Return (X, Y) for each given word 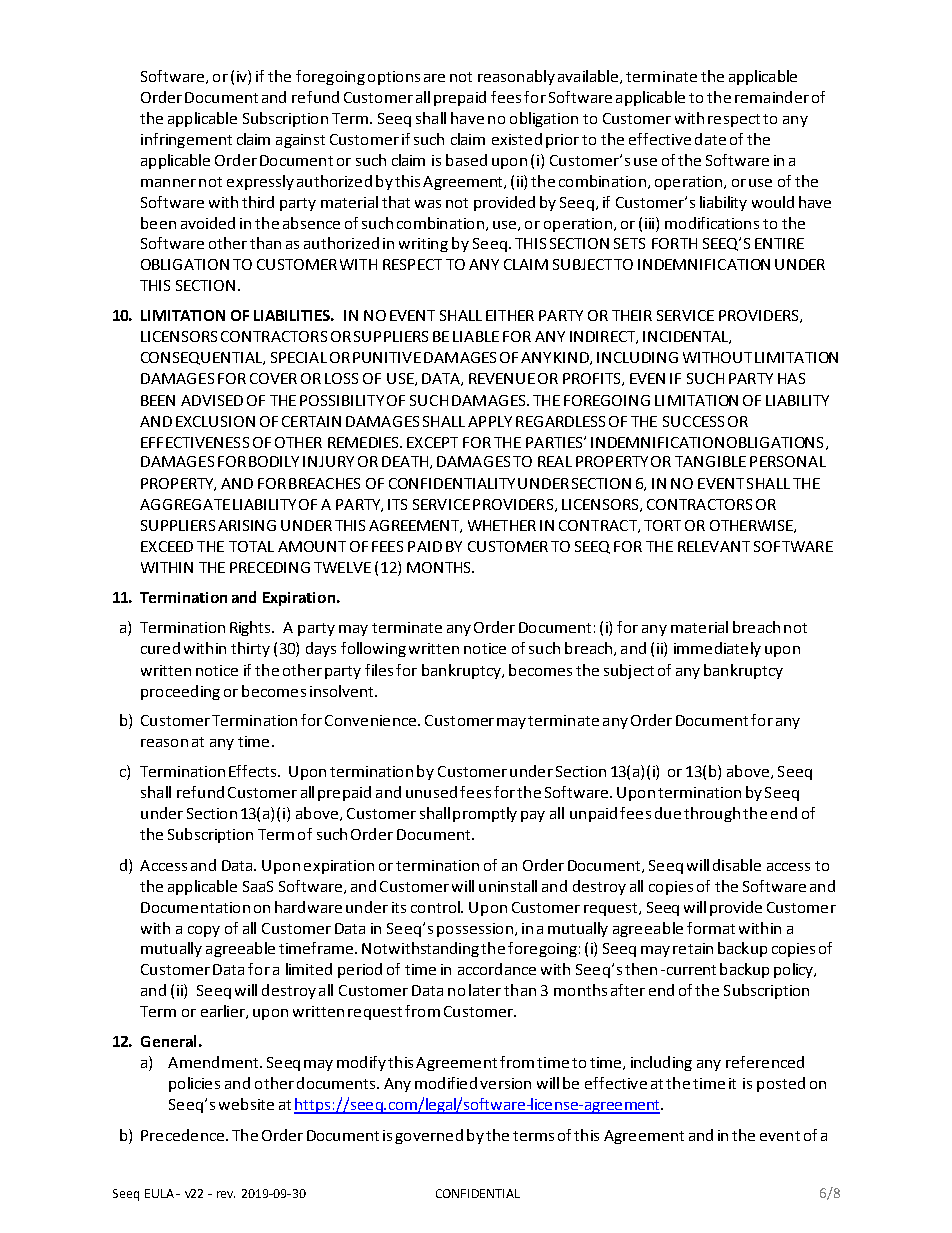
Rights (252, 628)
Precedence (182, 1135)
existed (517, 139)
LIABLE (476, 336)
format (711, 928)
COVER (273, 378)
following (373, 649)
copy (204, 931)
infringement (186, 140)
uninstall (508, 886)
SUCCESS (693, 421)
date (710, 139)
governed (429, 1136)
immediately (717, 649)
